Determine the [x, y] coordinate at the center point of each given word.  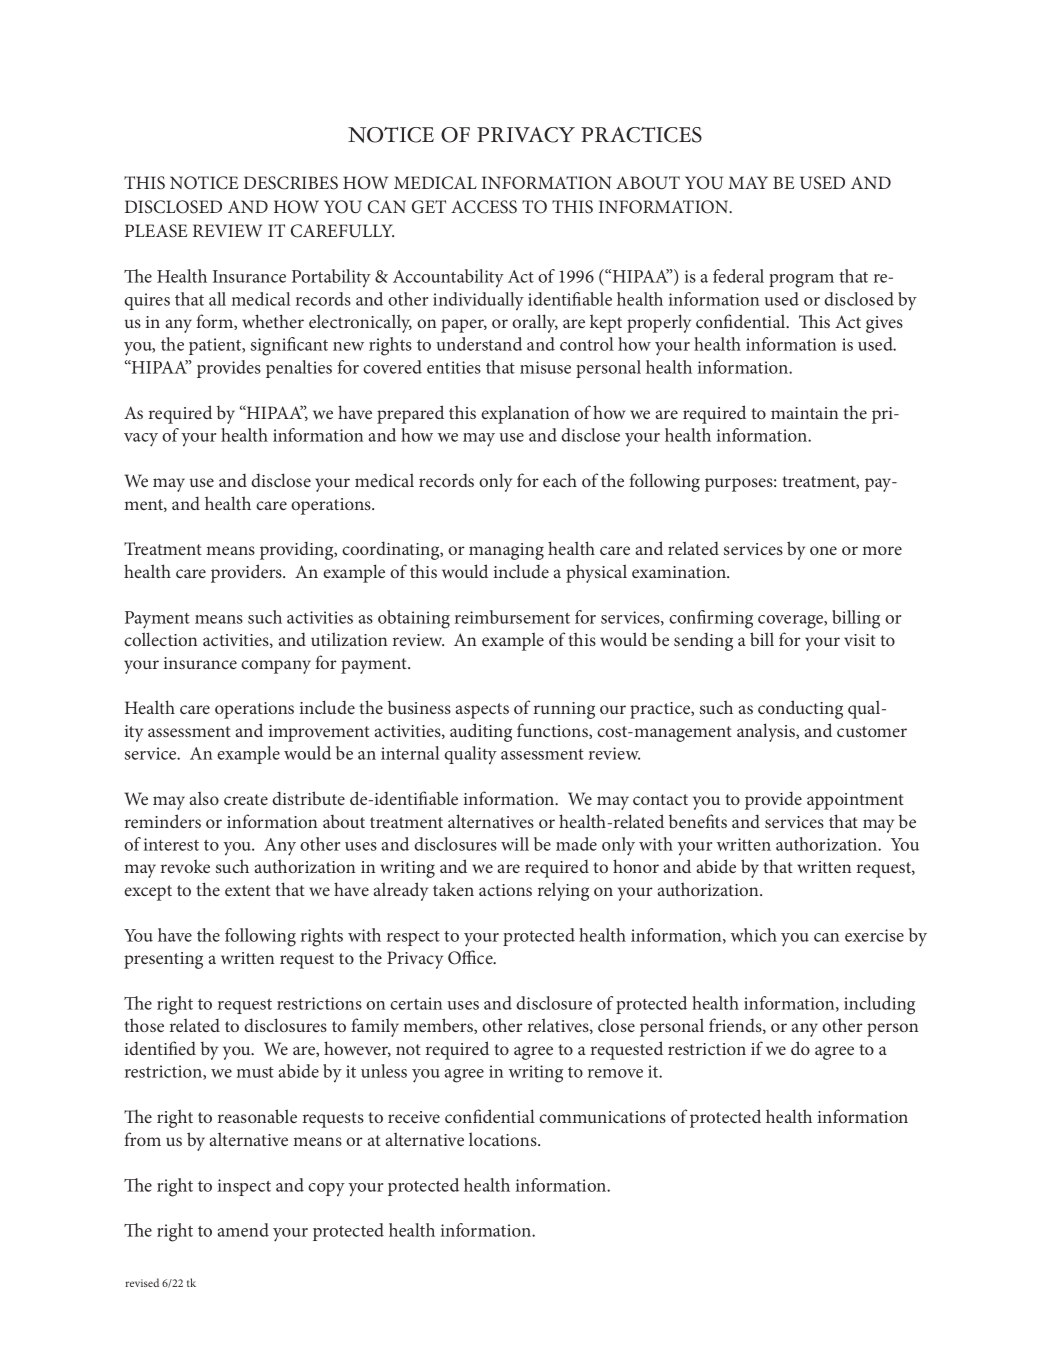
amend [243, 1230]
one [823, 550]
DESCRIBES [291, 183]
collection [160, 639]
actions [505, 890]
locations [504, 1139]
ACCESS [484, 207]
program [801, 281]
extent [248, 890]
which [754, 935]
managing [506, 551]
